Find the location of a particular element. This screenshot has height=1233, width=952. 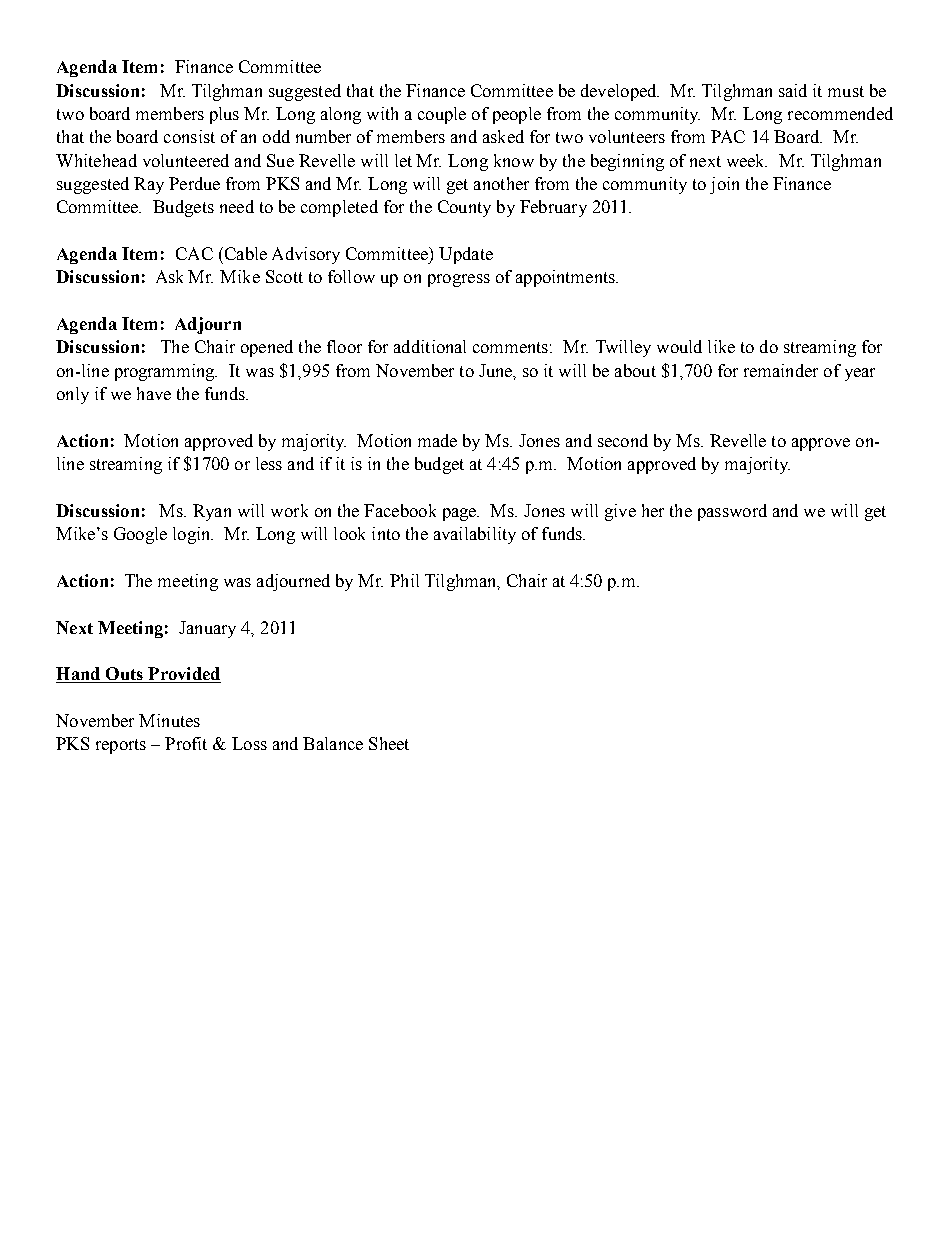

login is located at coordinates (193, 535).
